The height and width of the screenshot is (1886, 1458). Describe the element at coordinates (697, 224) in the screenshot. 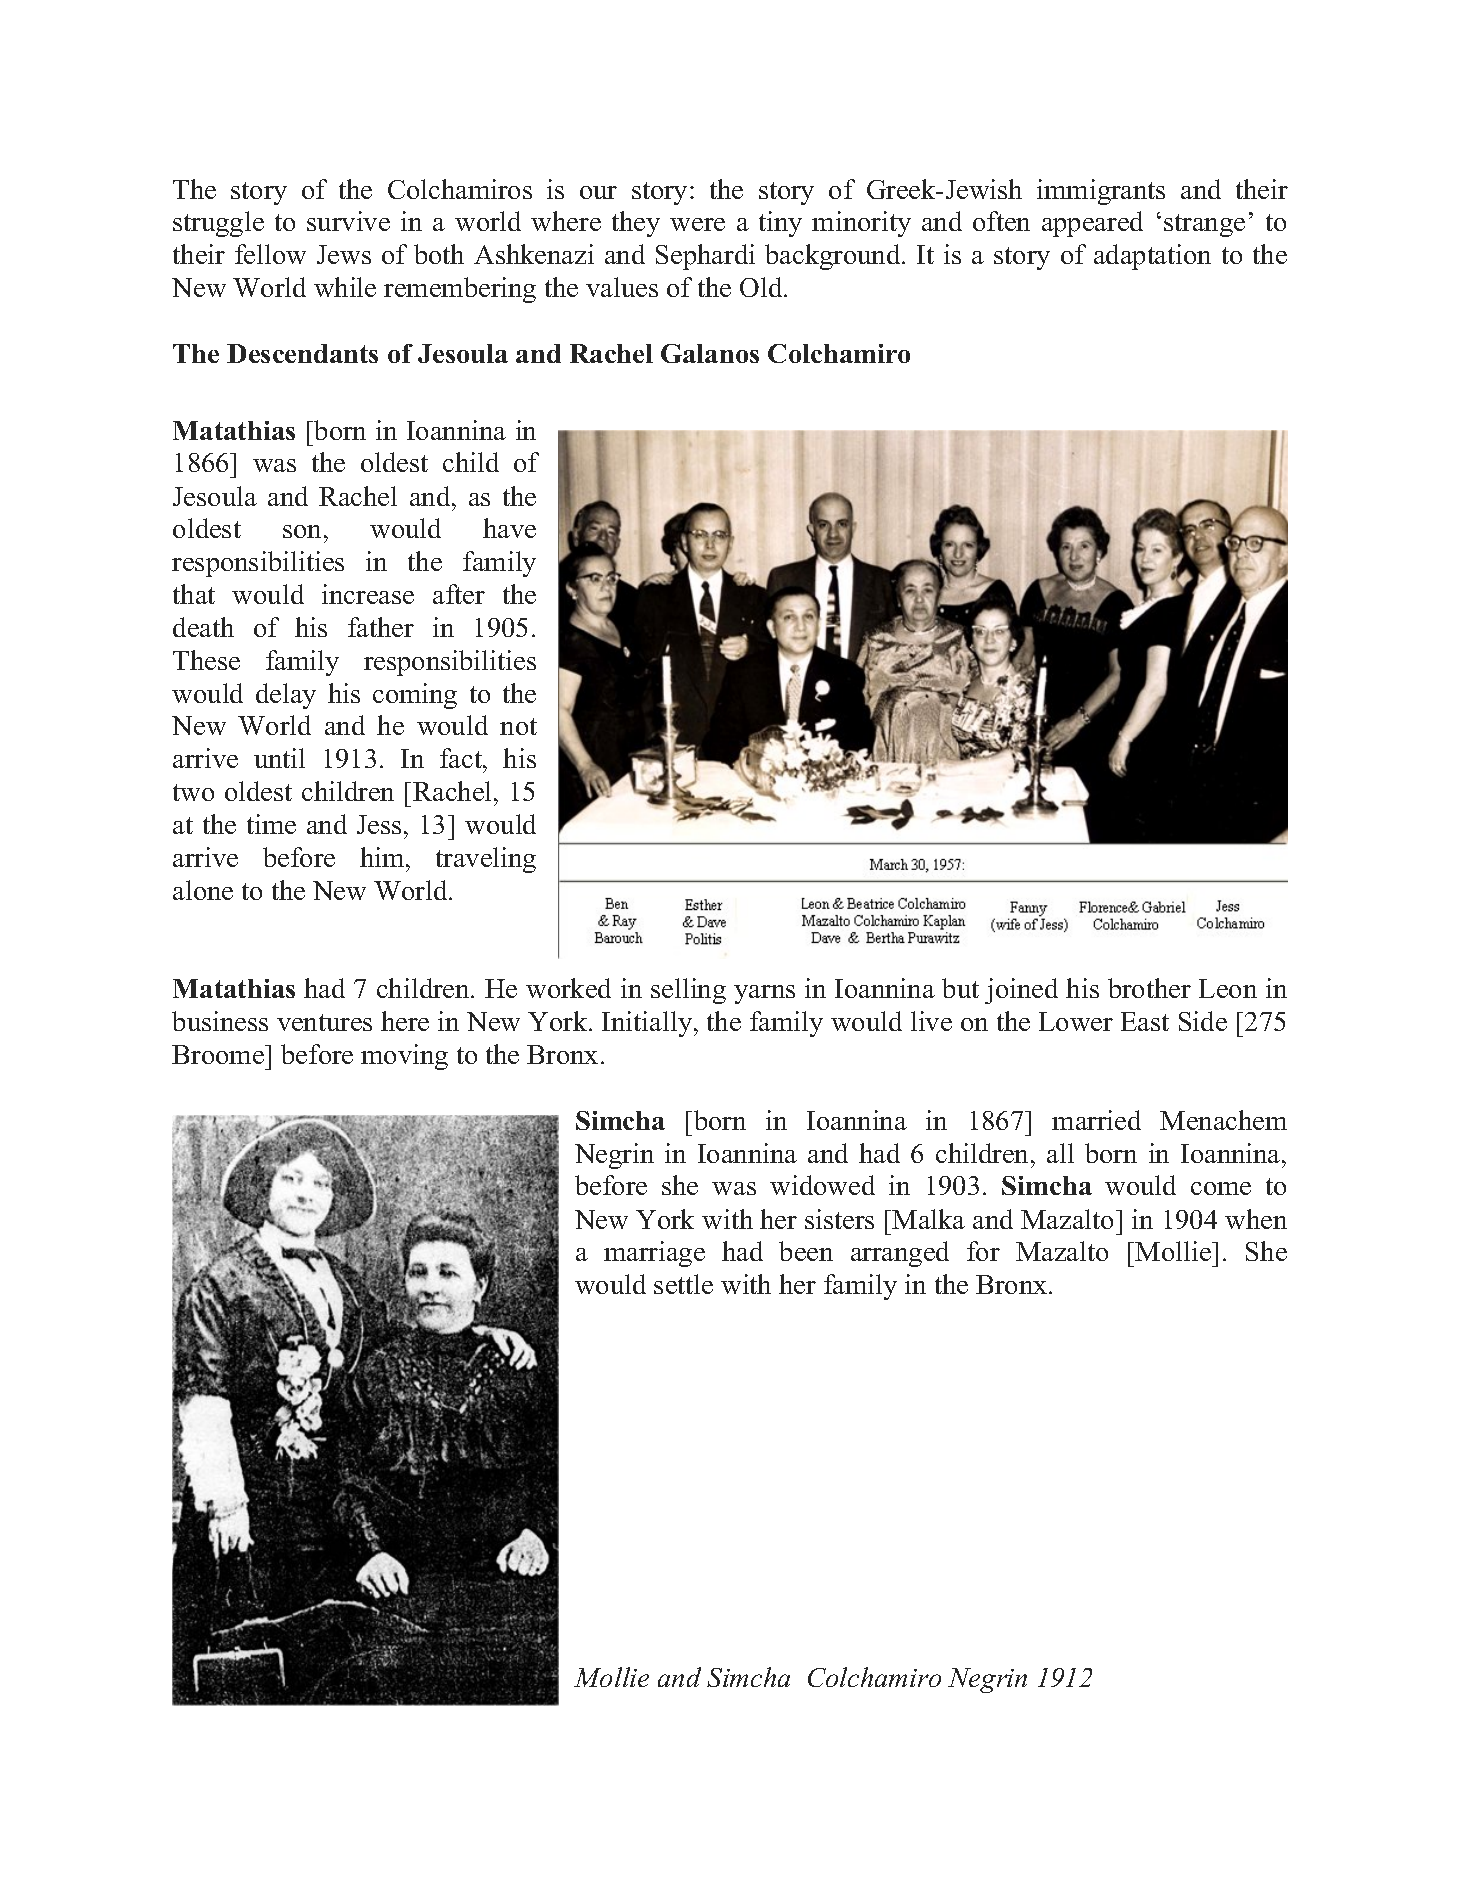

I see `were` at that location.
